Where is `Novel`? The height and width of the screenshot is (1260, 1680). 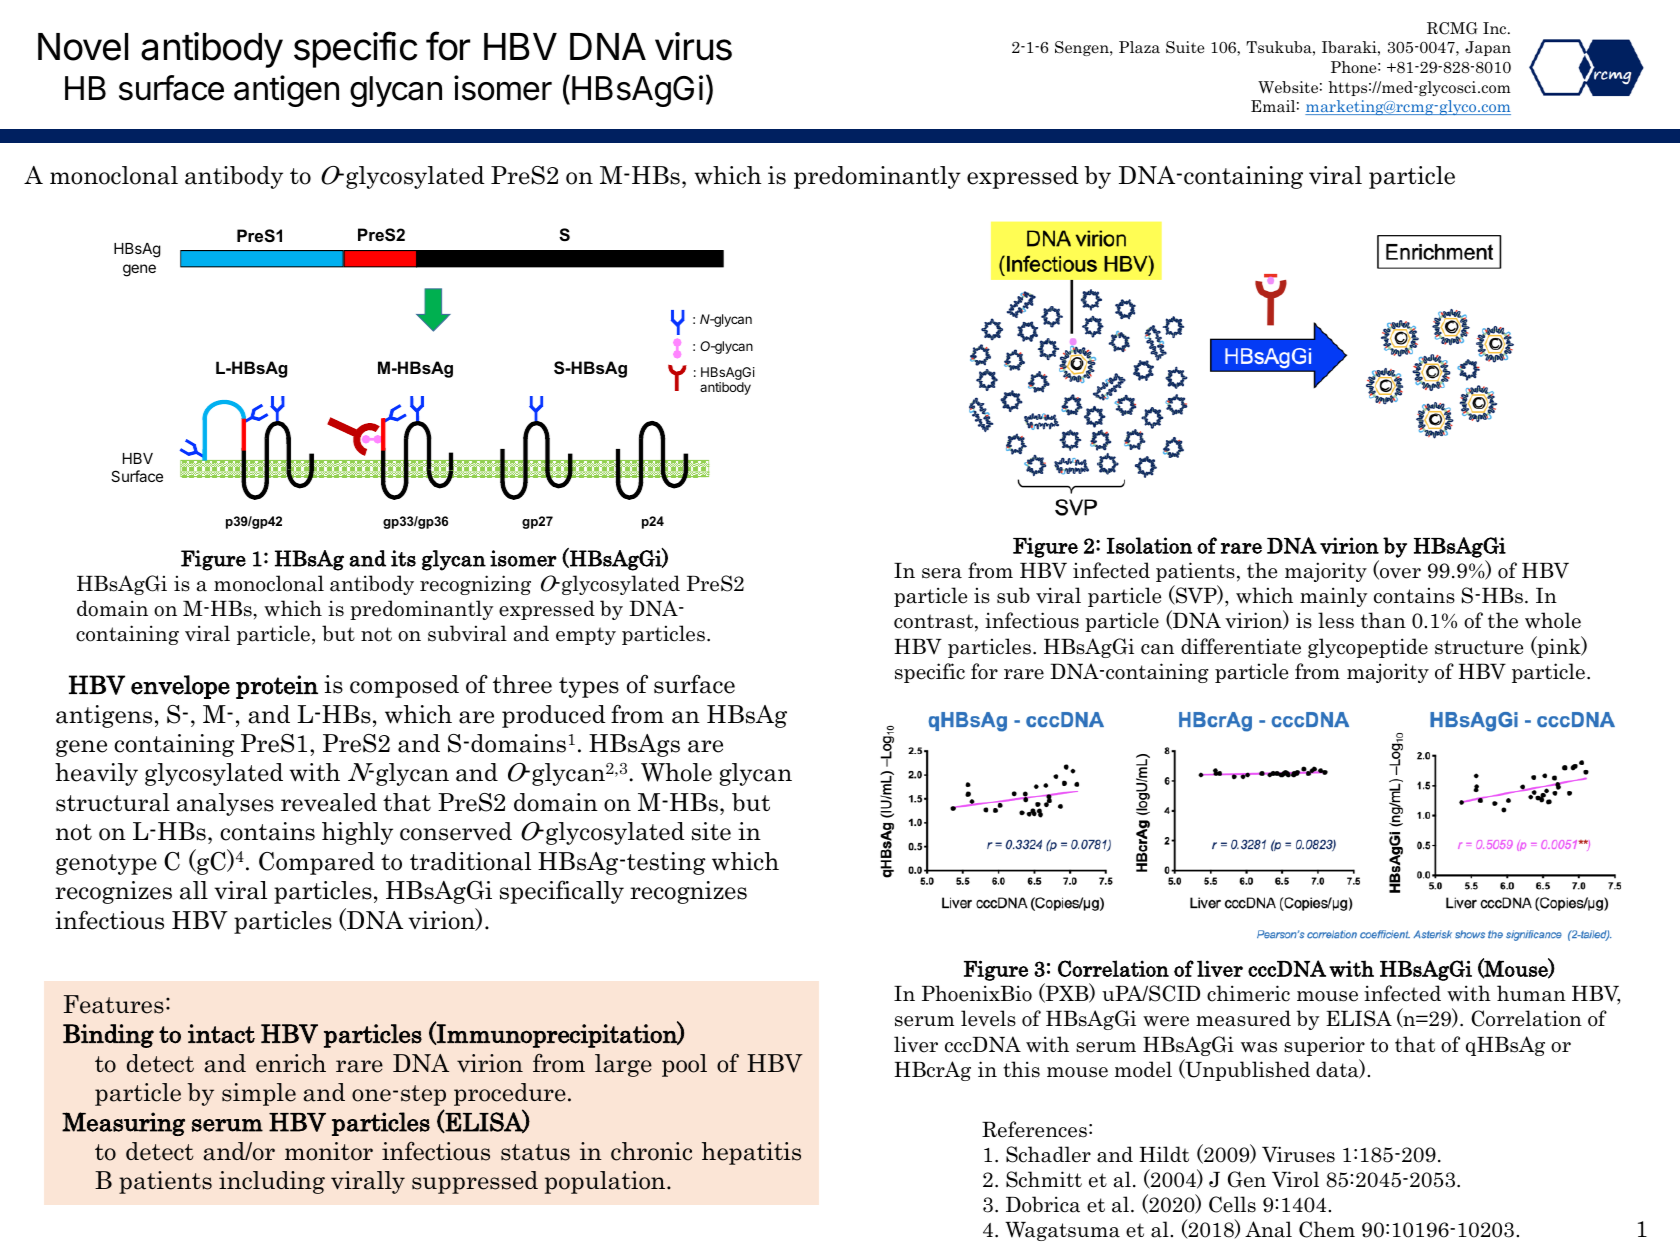
Novel is located at coordinates (83, 47).
